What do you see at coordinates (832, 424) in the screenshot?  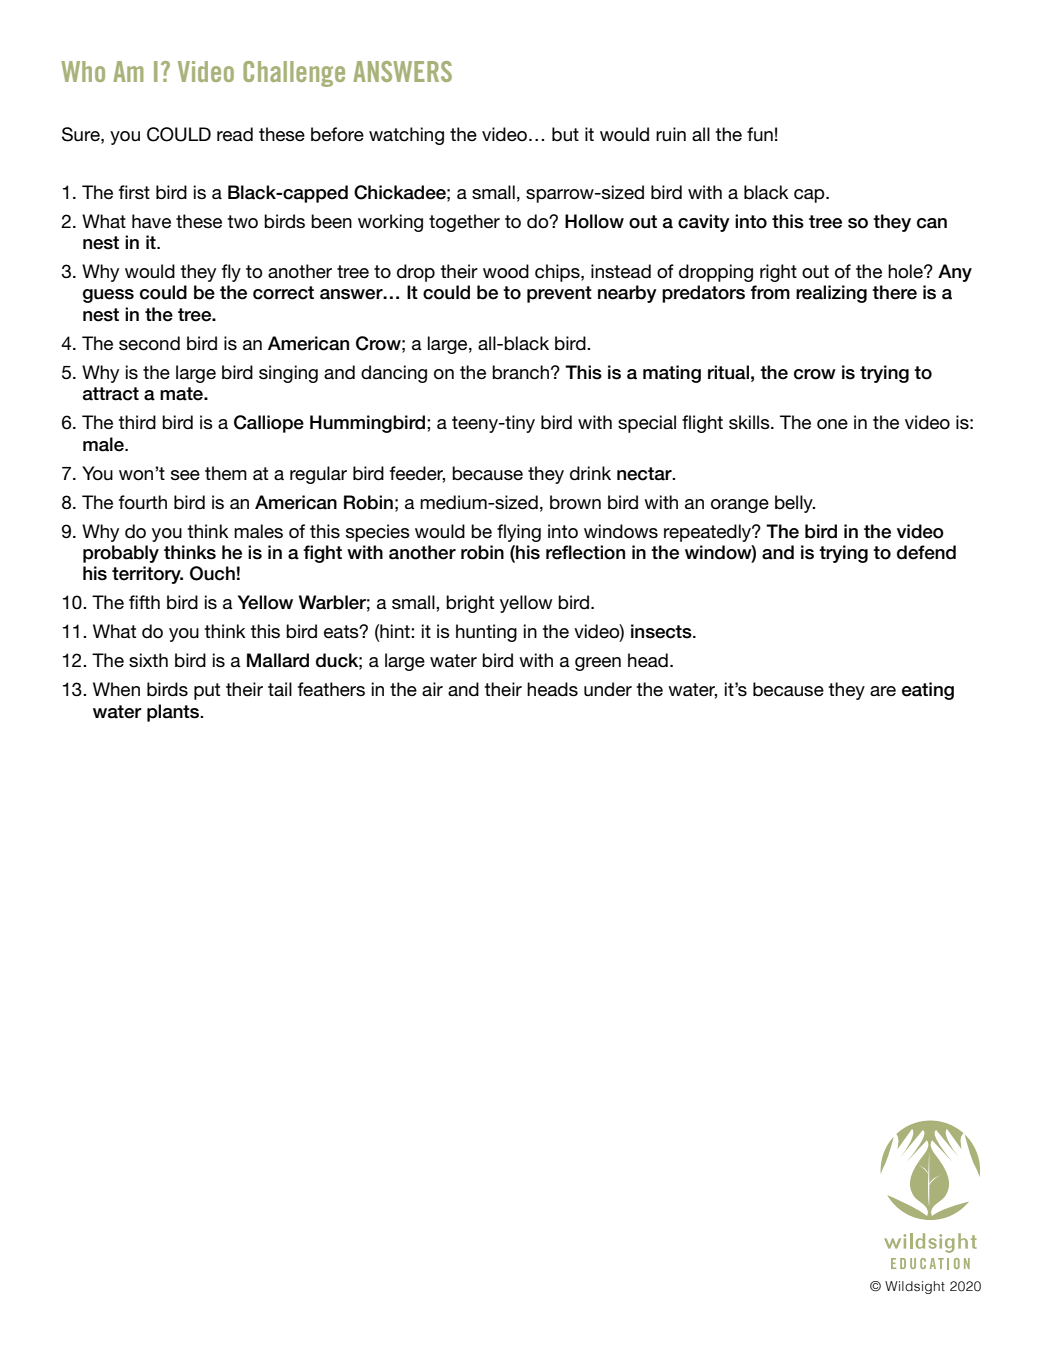 I see `one` at bounding box center [832, 424].
